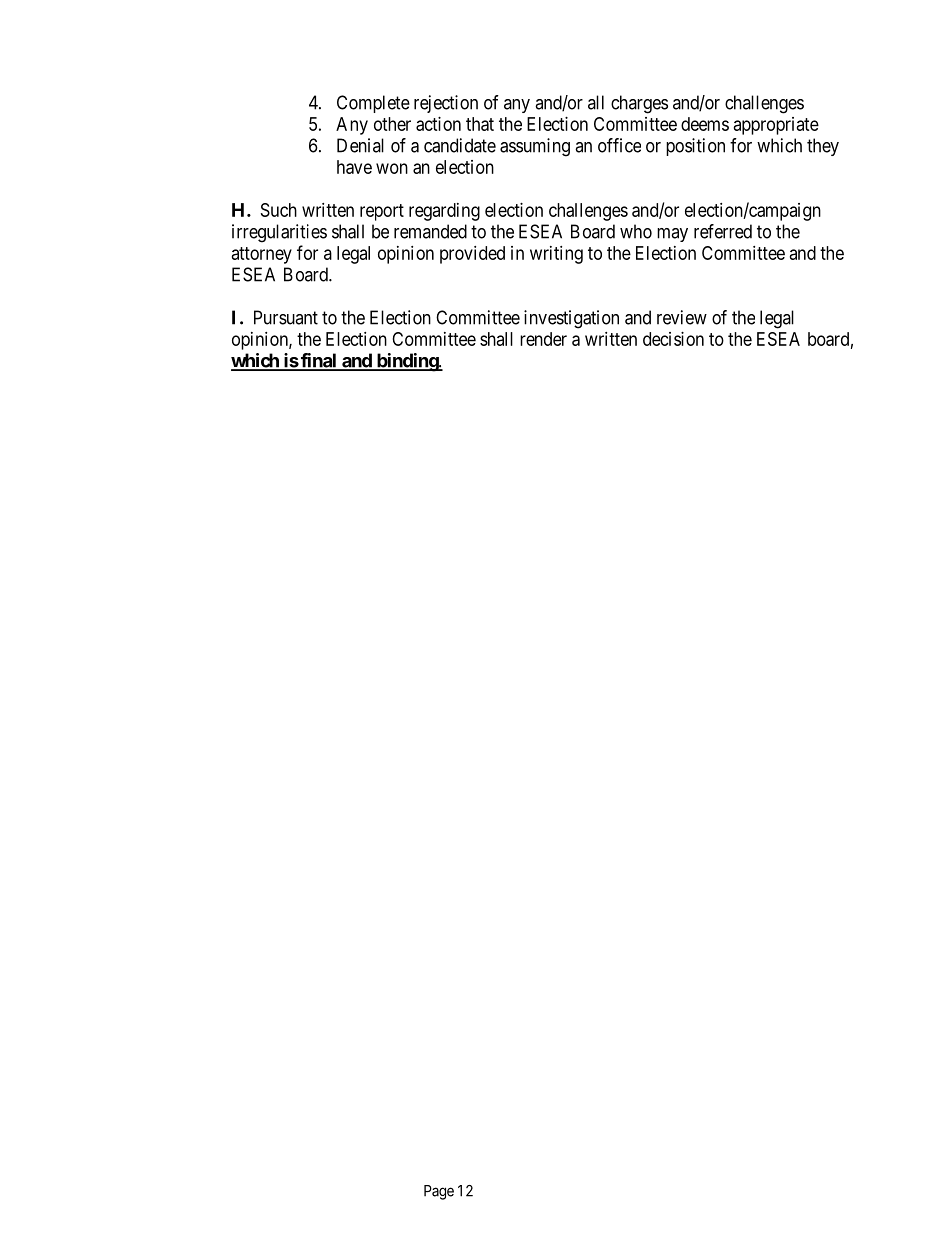 Image resolution: width=952 pixels, height=1233 pixels. What do you see at coordinates (673, 339) in the screenshot?
I see `decision` at bounding box center [673, 339].
